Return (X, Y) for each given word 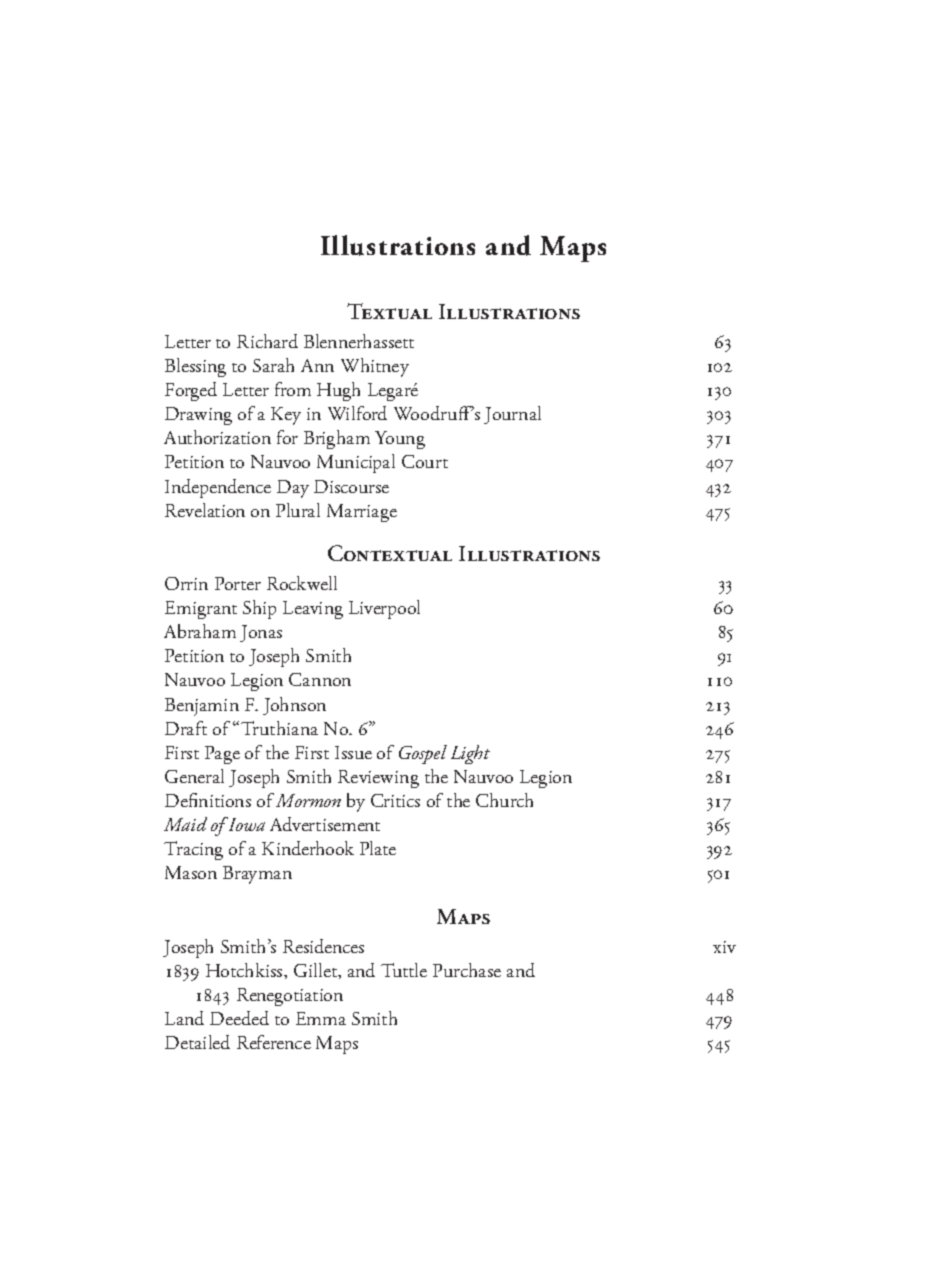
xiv (724, 947)
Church (504, 800)
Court (425, 461)
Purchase (467, 970)
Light (470, 754)
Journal (512, 415)
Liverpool (384, 609)
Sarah (273, 365)
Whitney (375, 367)
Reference (274, 1042)
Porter (238, 583)
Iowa (245, 824)
